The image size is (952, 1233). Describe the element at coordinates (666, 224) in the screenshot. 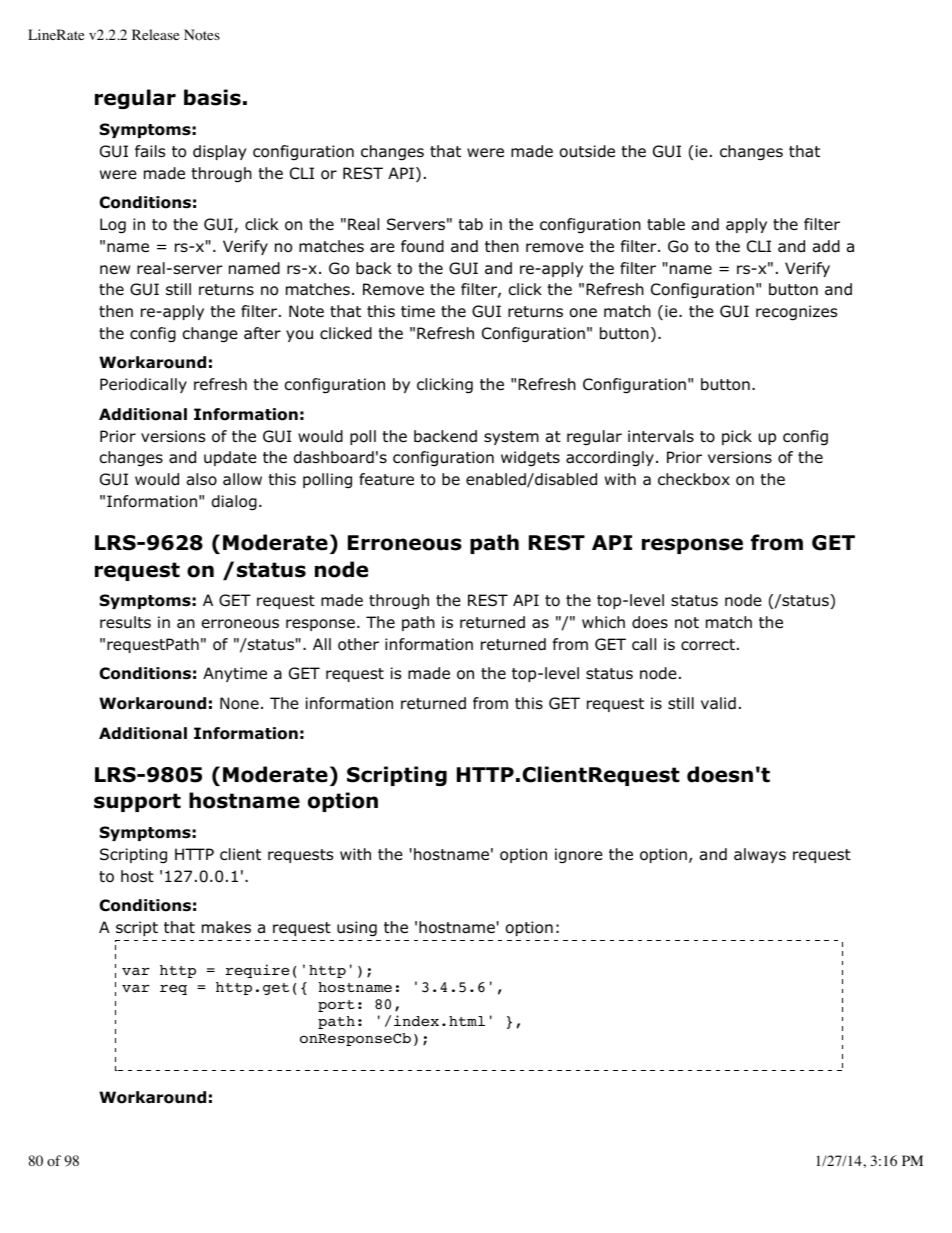

I see `table` at that location.
